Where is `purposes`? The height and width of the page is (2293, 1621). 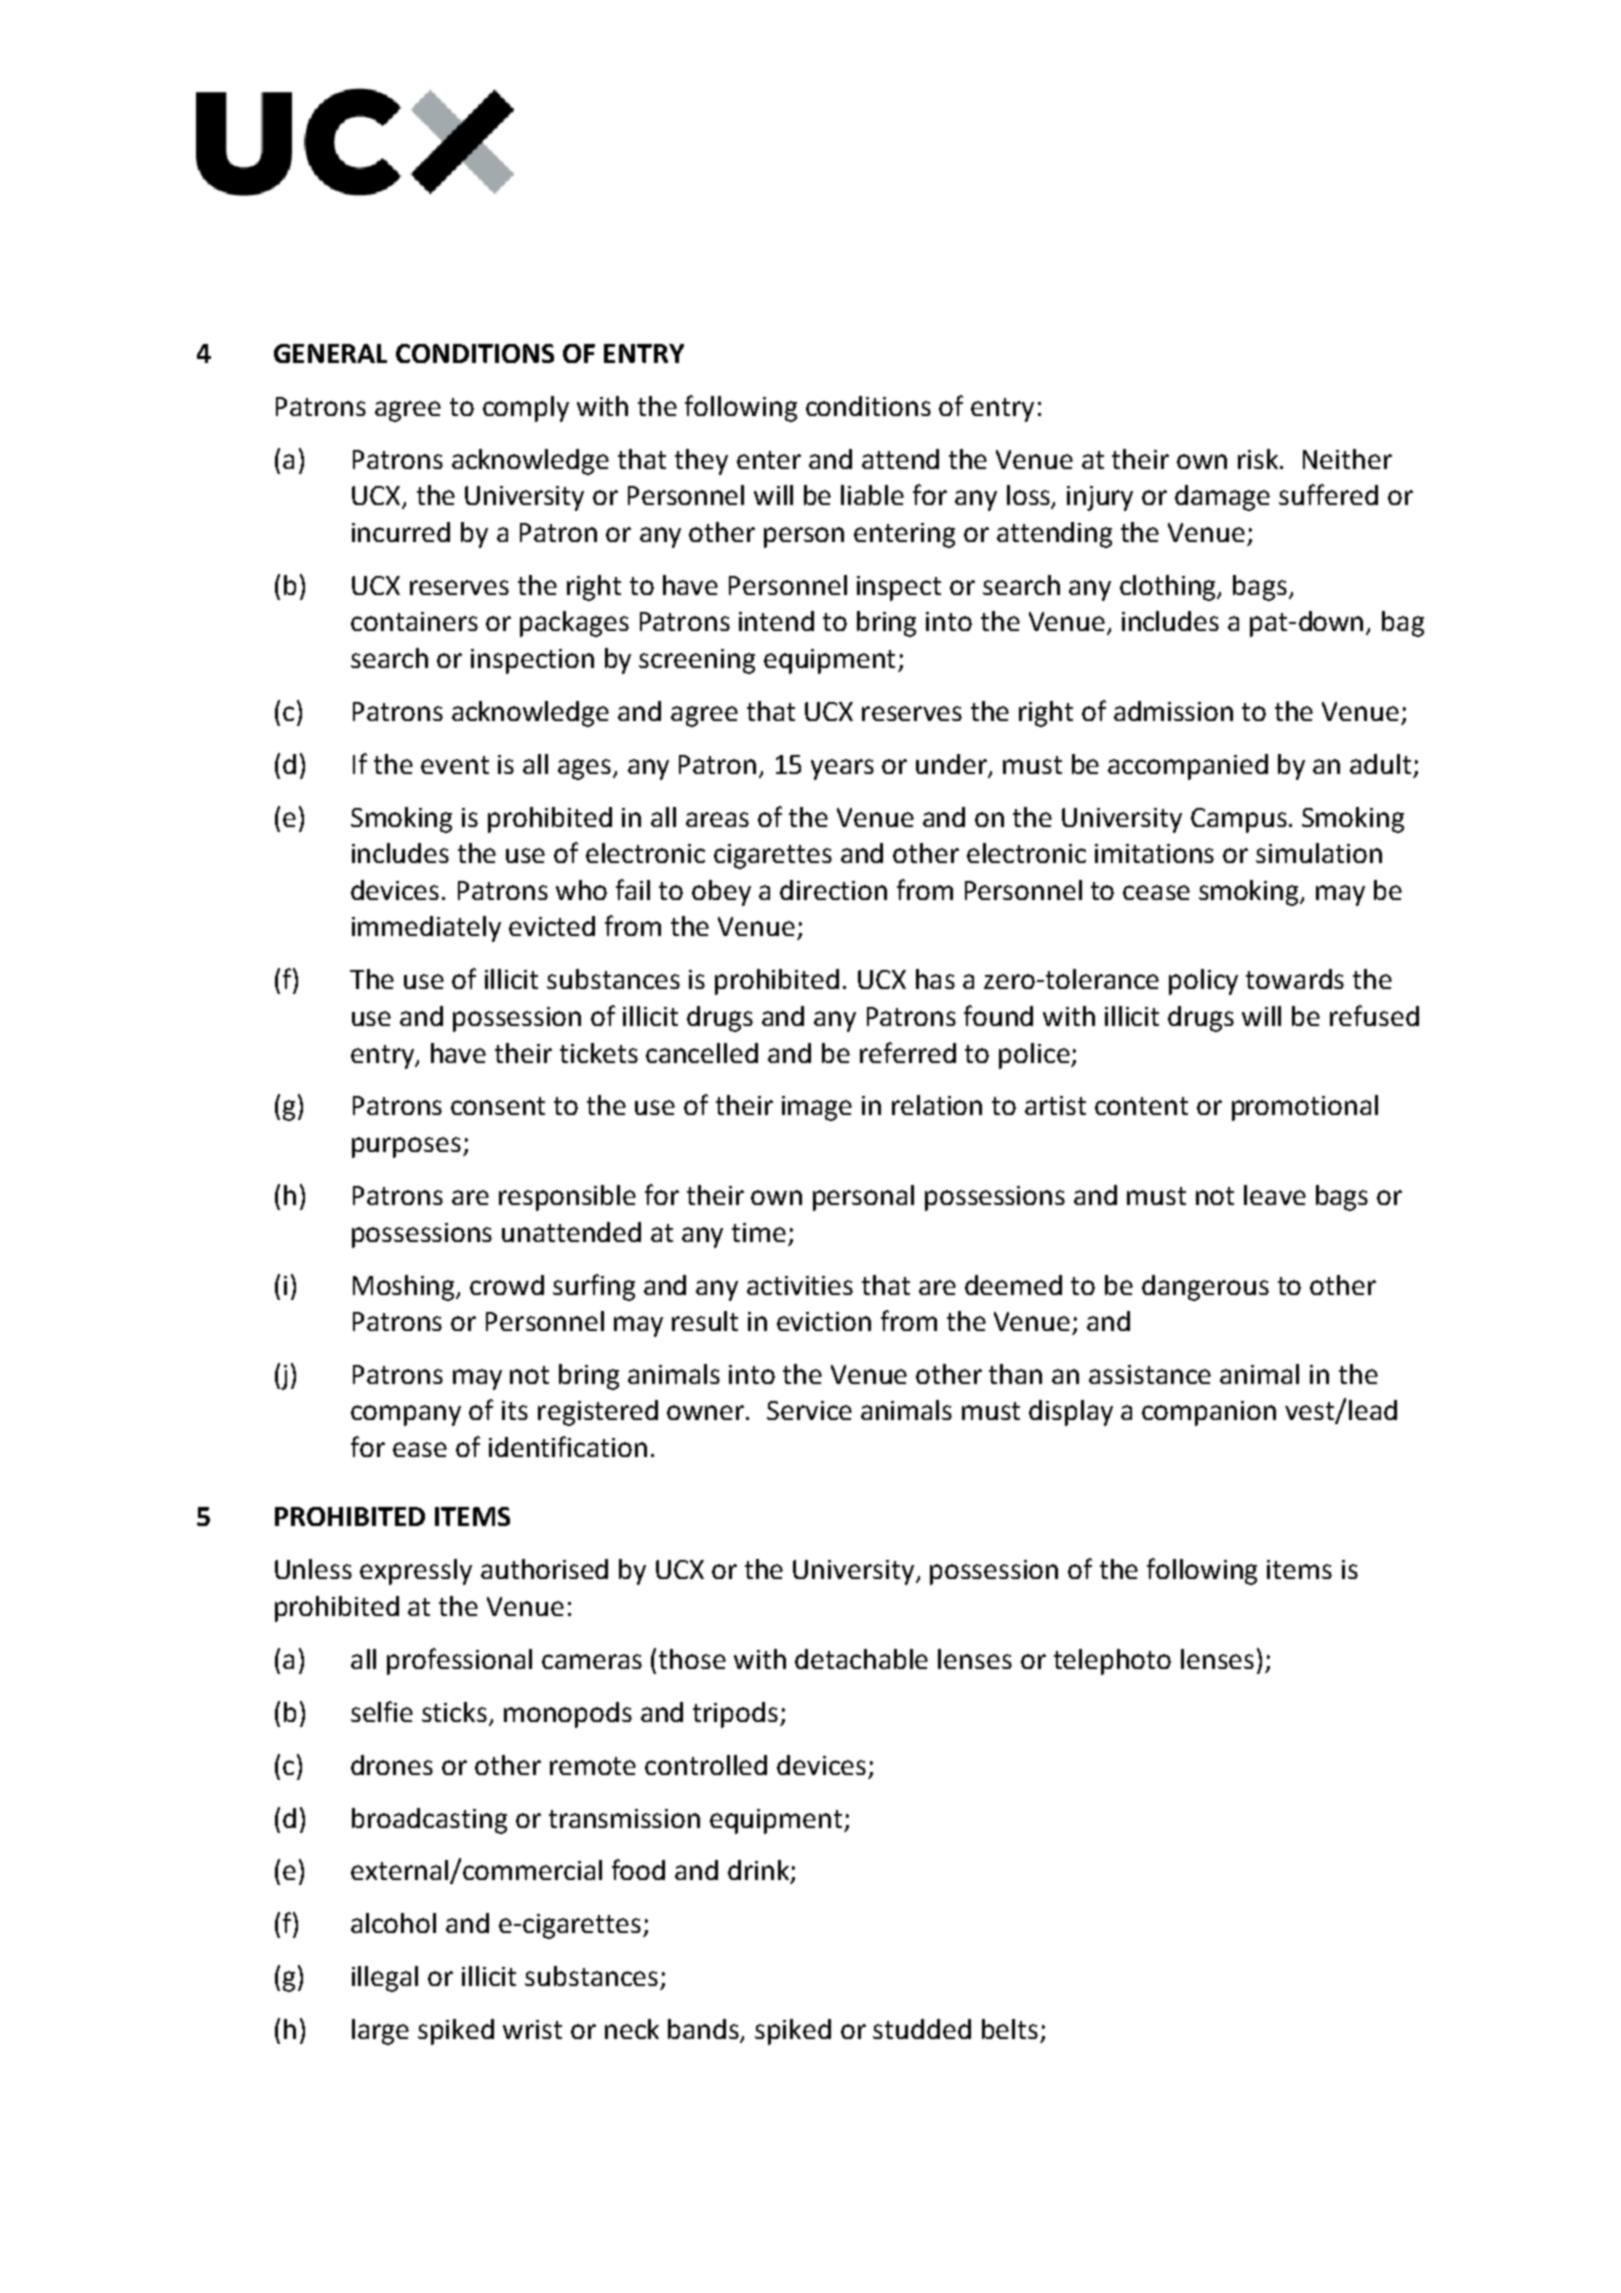
purposes is located at coordinates (408, 1147).
